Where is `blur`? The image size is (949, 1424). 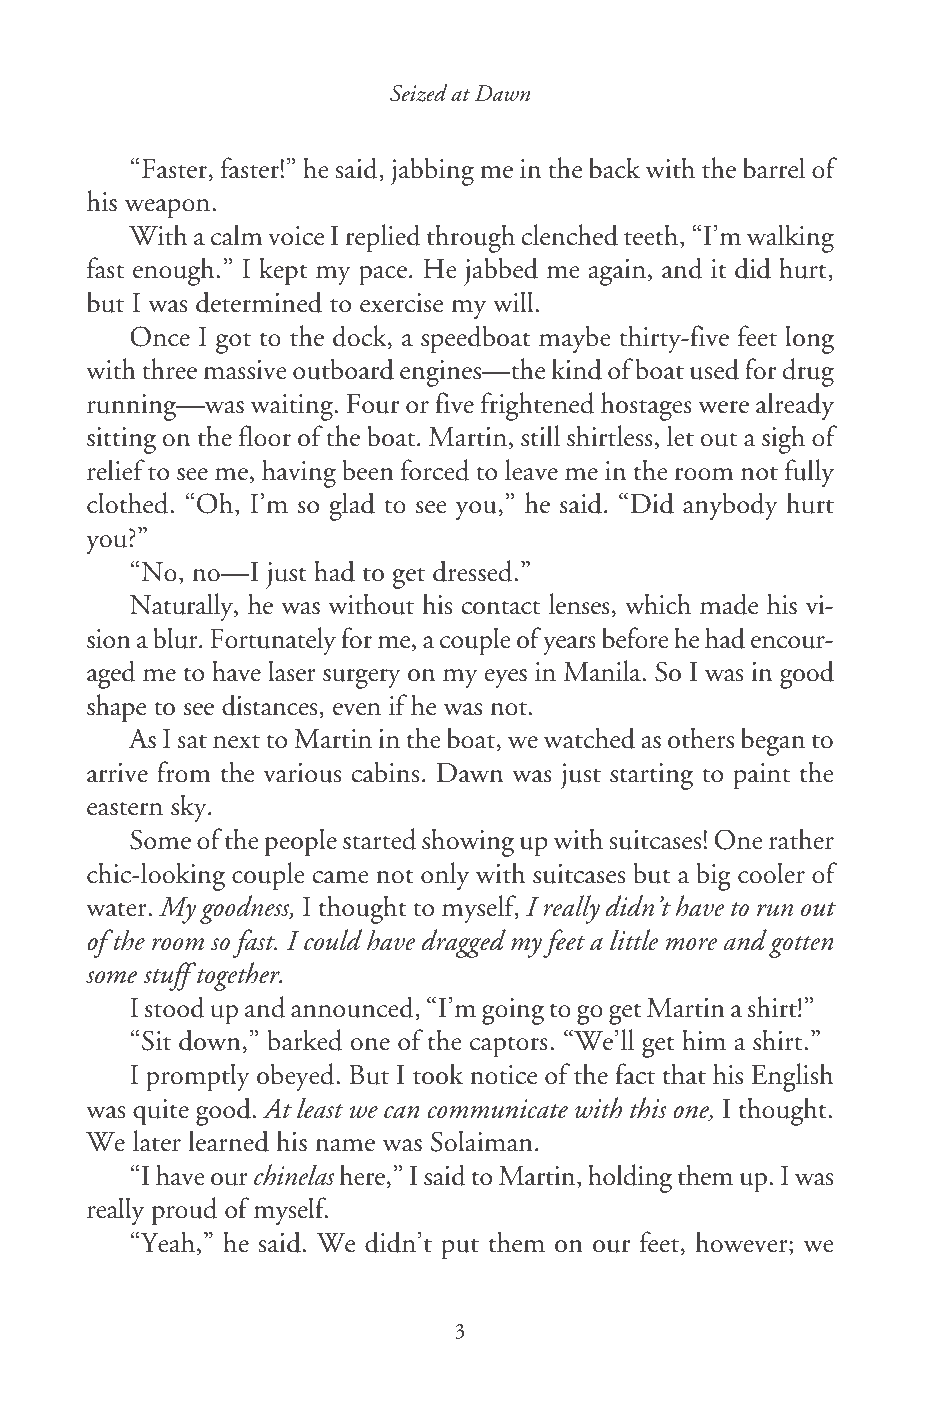 blur is located at coordinates (176, 638).
